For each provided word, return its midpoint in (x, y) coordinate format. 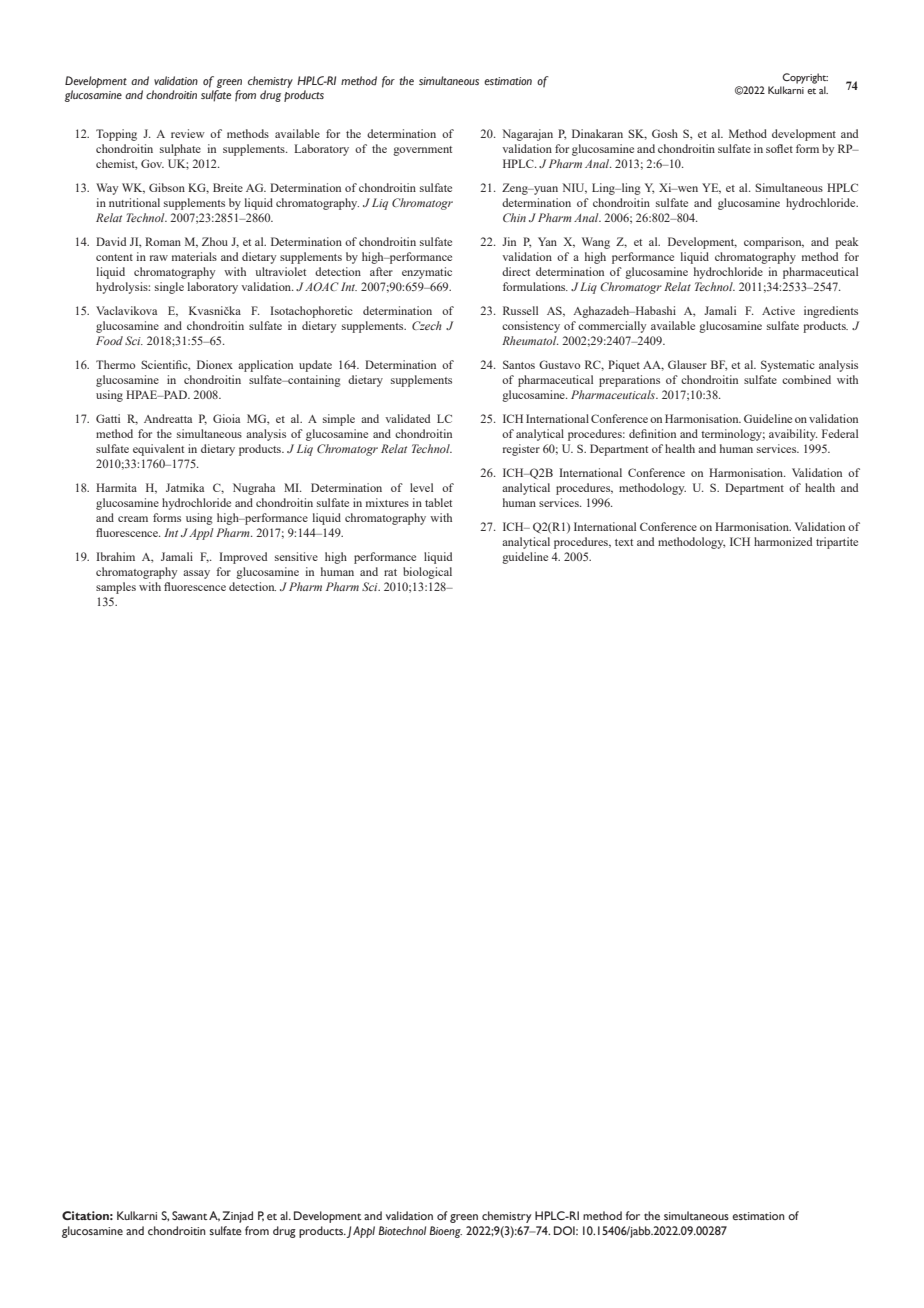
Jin (509, 241)
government (422, 151)
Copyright (805, 78)
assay (196, 574)
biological (427, 573)
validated (407, 418)
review (188, 133)
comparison (774, 243)
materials (194, 256)
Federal (840, 433)
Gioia (226, 418)
